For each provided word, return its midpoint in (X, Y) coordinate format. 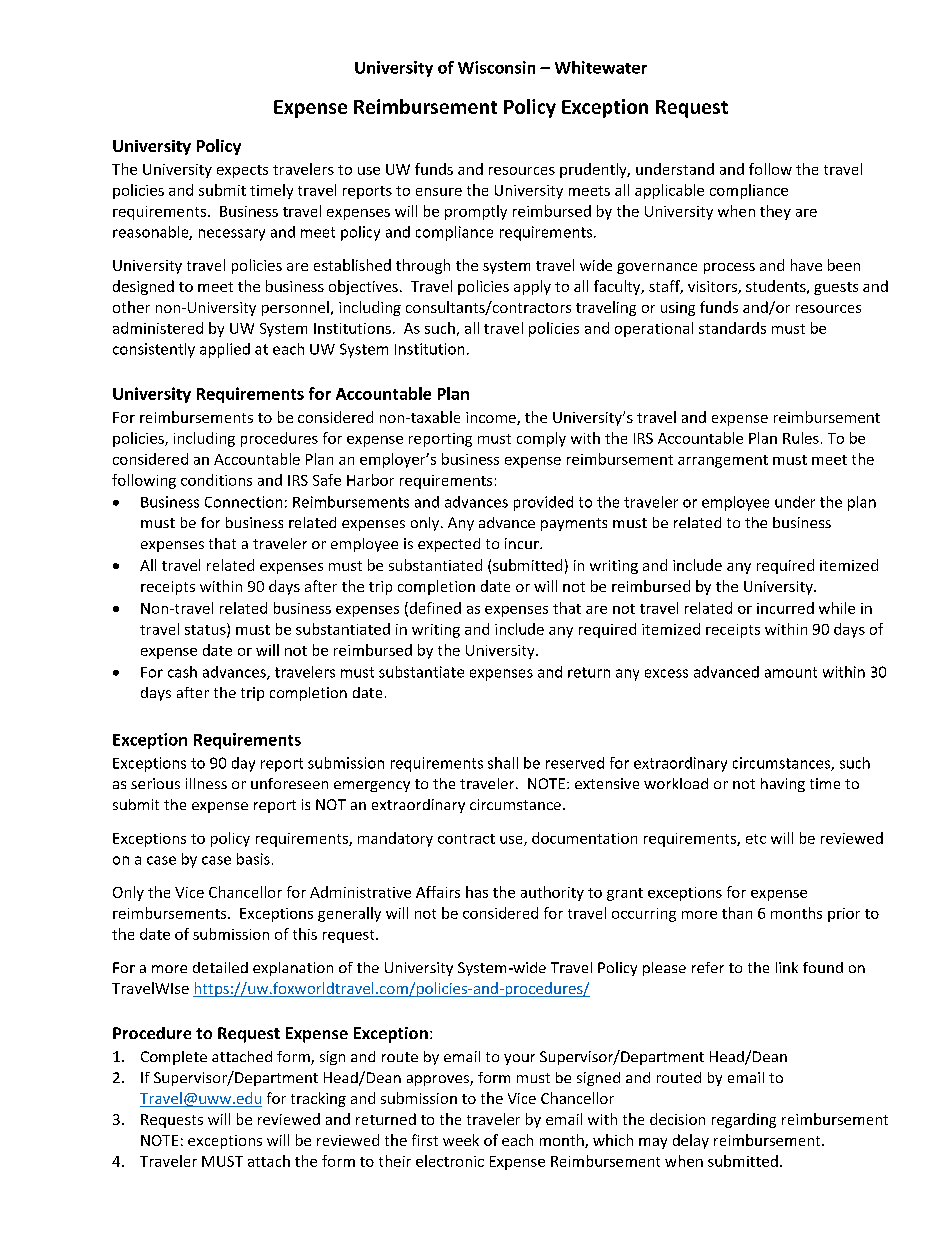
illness (206, 783)
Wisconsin (496, 67)
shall (503, 763)
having (783, 785)
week (461, 1140)
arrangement (723, 461)
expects (242, 171)
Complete (174, 1058)
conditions (216, 480)
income (492, 418)
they (775, 212)
